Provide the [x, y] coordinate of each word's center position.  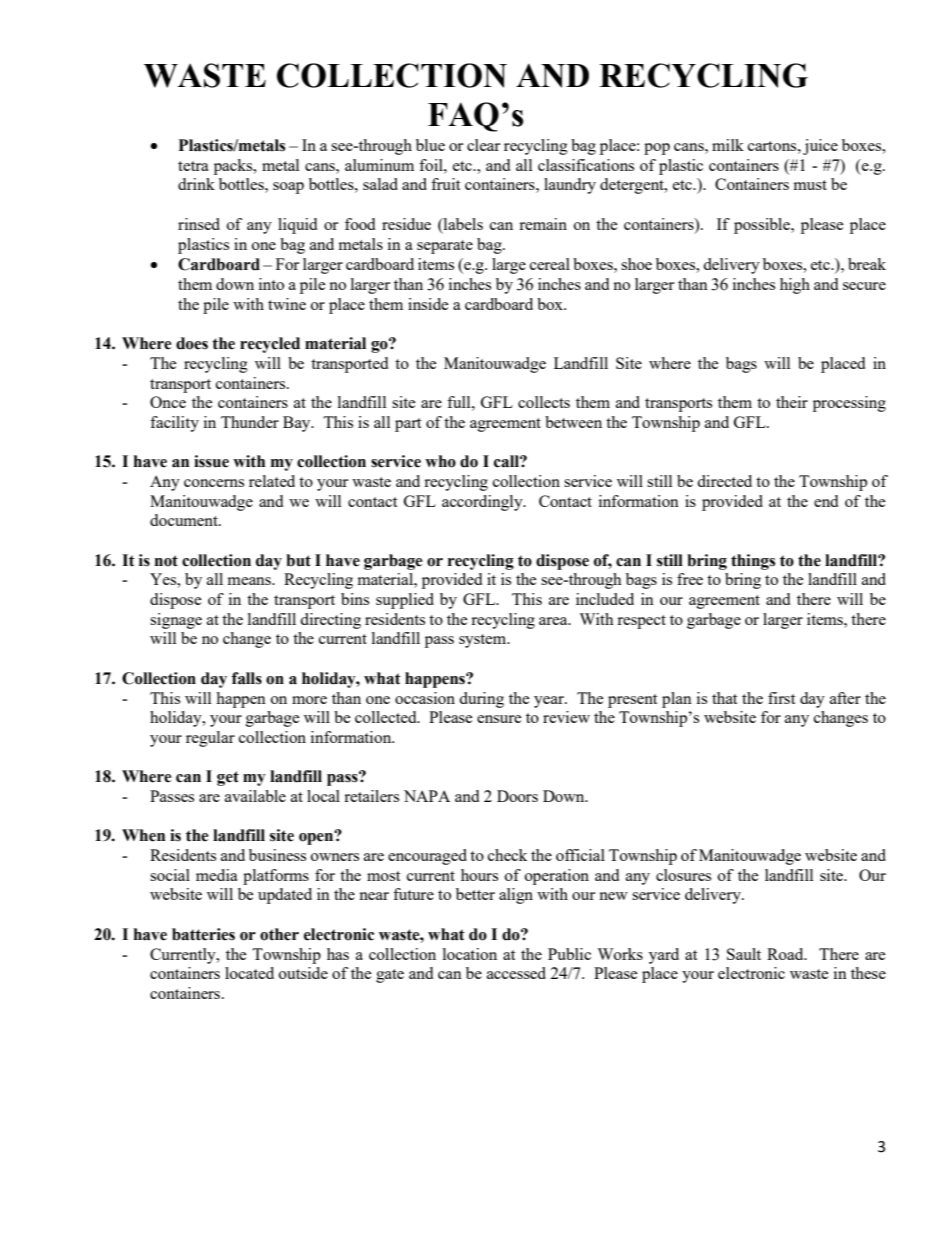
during [481, 700]
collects [544, 402]
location [470, 954]
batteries [203, 934]
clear [483, 145]
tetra [193, 166]
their [792, 402]
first [781, 698]
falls [247, 678]
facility [174, 424]
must [810, 185]
